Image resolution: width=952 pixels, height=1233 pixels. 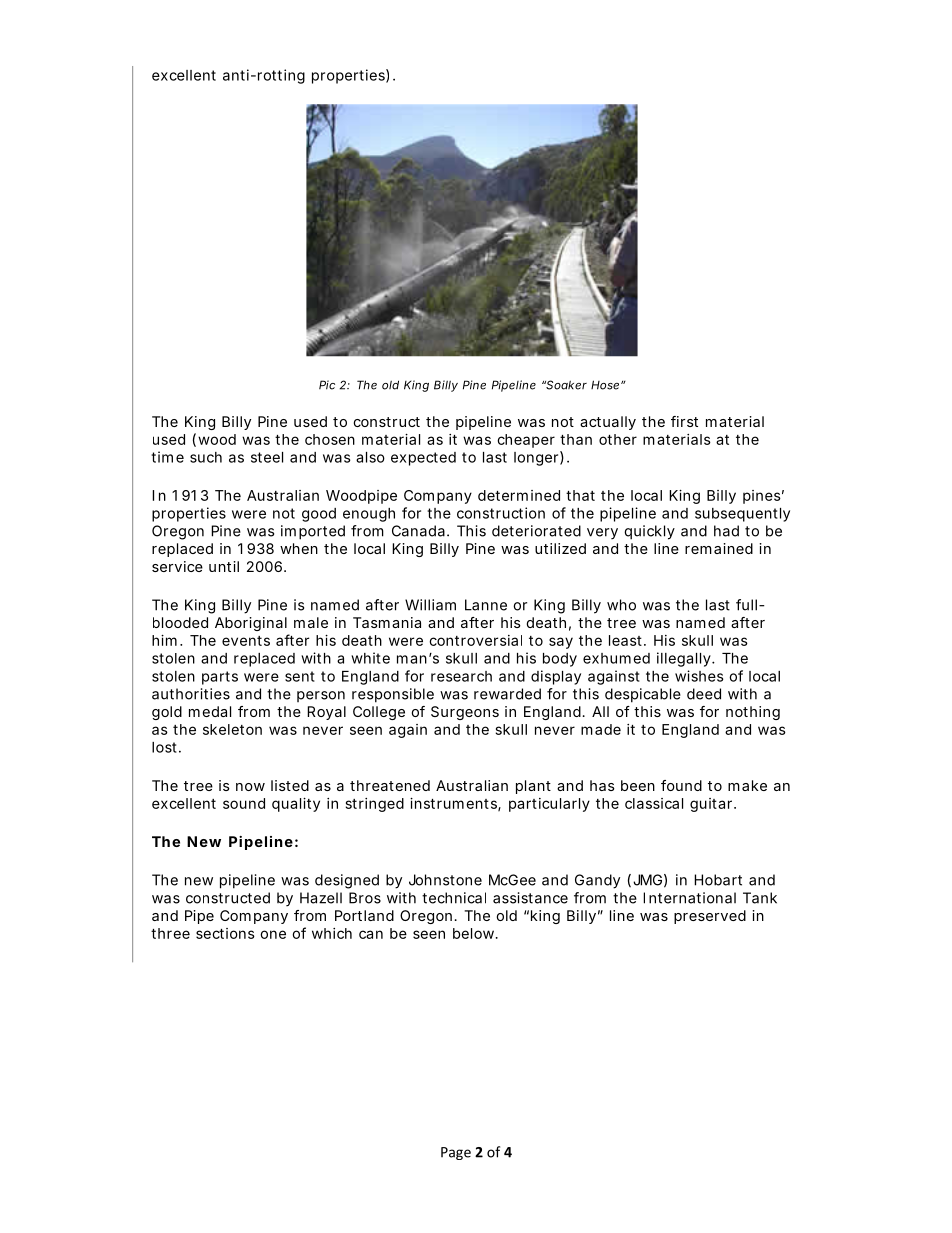 What do you see at coordinates (475, 933) in the screenshot?
I see `below` at bounding box center [475, 933].
